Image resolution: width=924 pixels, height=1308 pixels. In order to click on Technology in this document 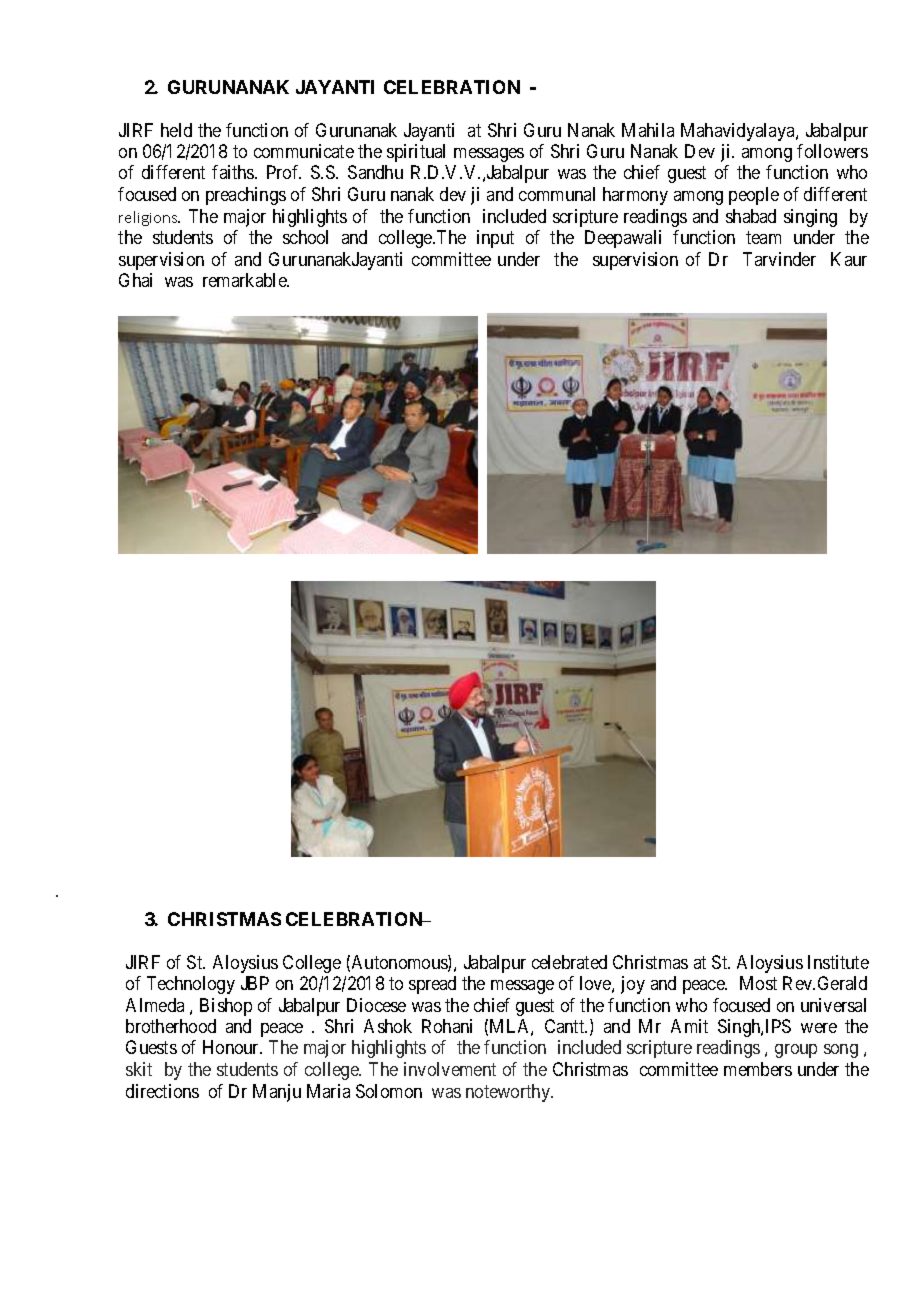, I will do `click(191, 985)`.
